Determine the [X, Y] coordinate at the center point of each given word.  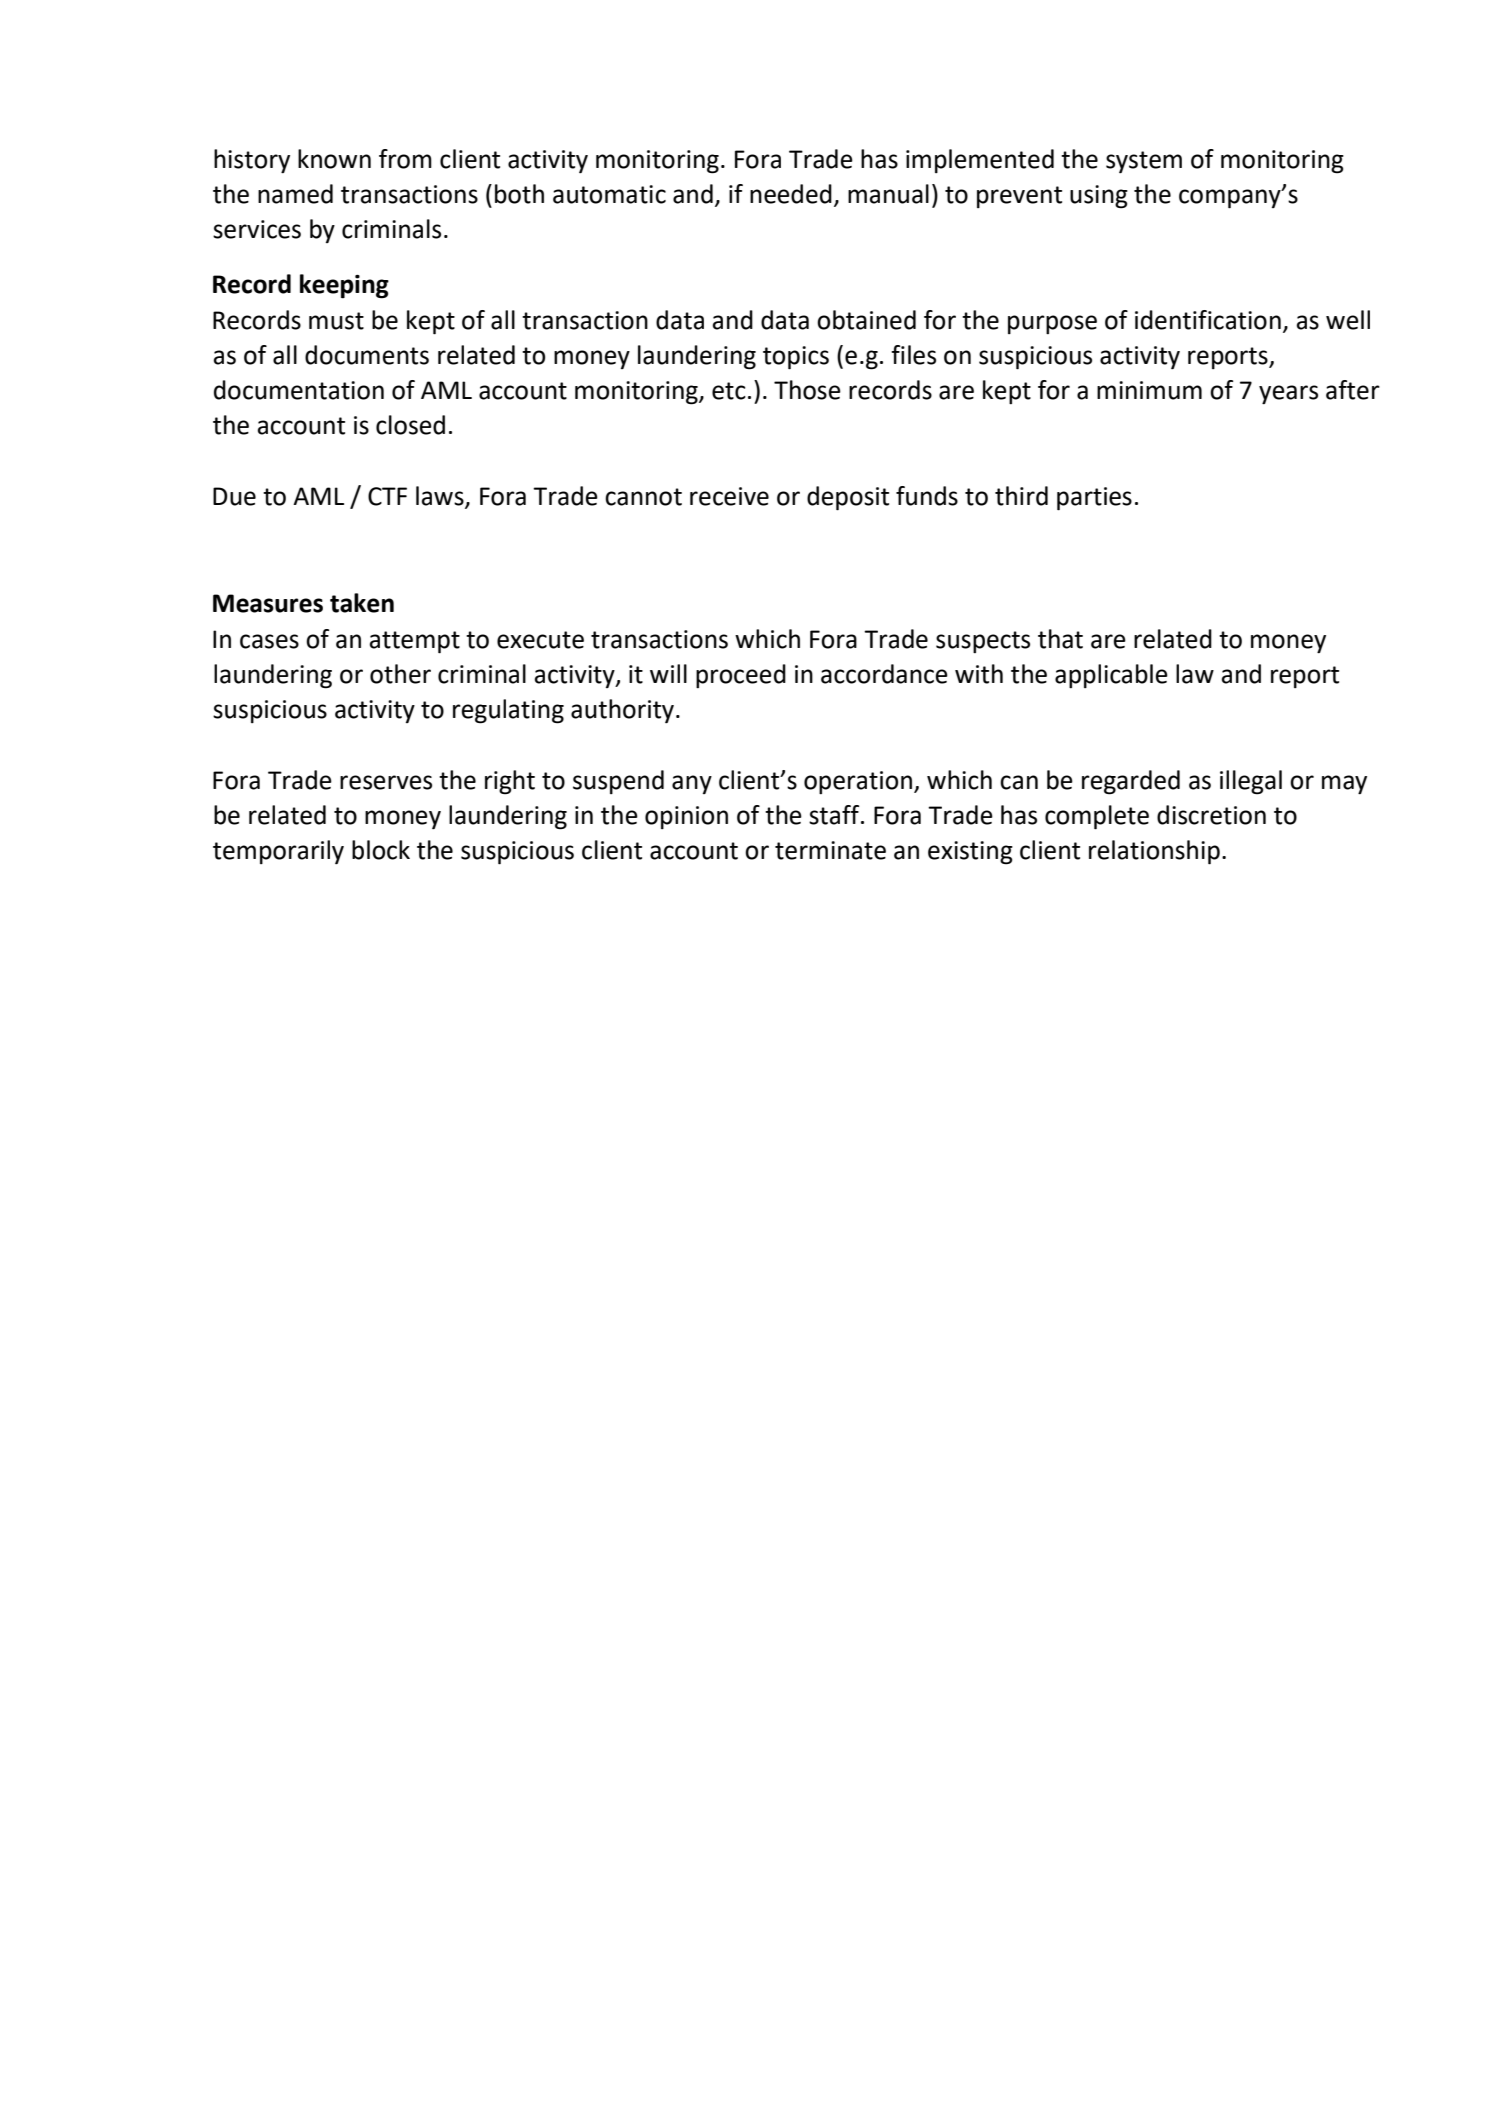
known [334, 159]
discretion [1211, 815]
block [381, 850]
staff [835, 815]
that [1060, 639]
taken [362, 603]
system [1144, 162]
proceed [741, 676]
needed [791, 194]
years [1288, 394]
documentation [299, 390]
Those [807, 390]
